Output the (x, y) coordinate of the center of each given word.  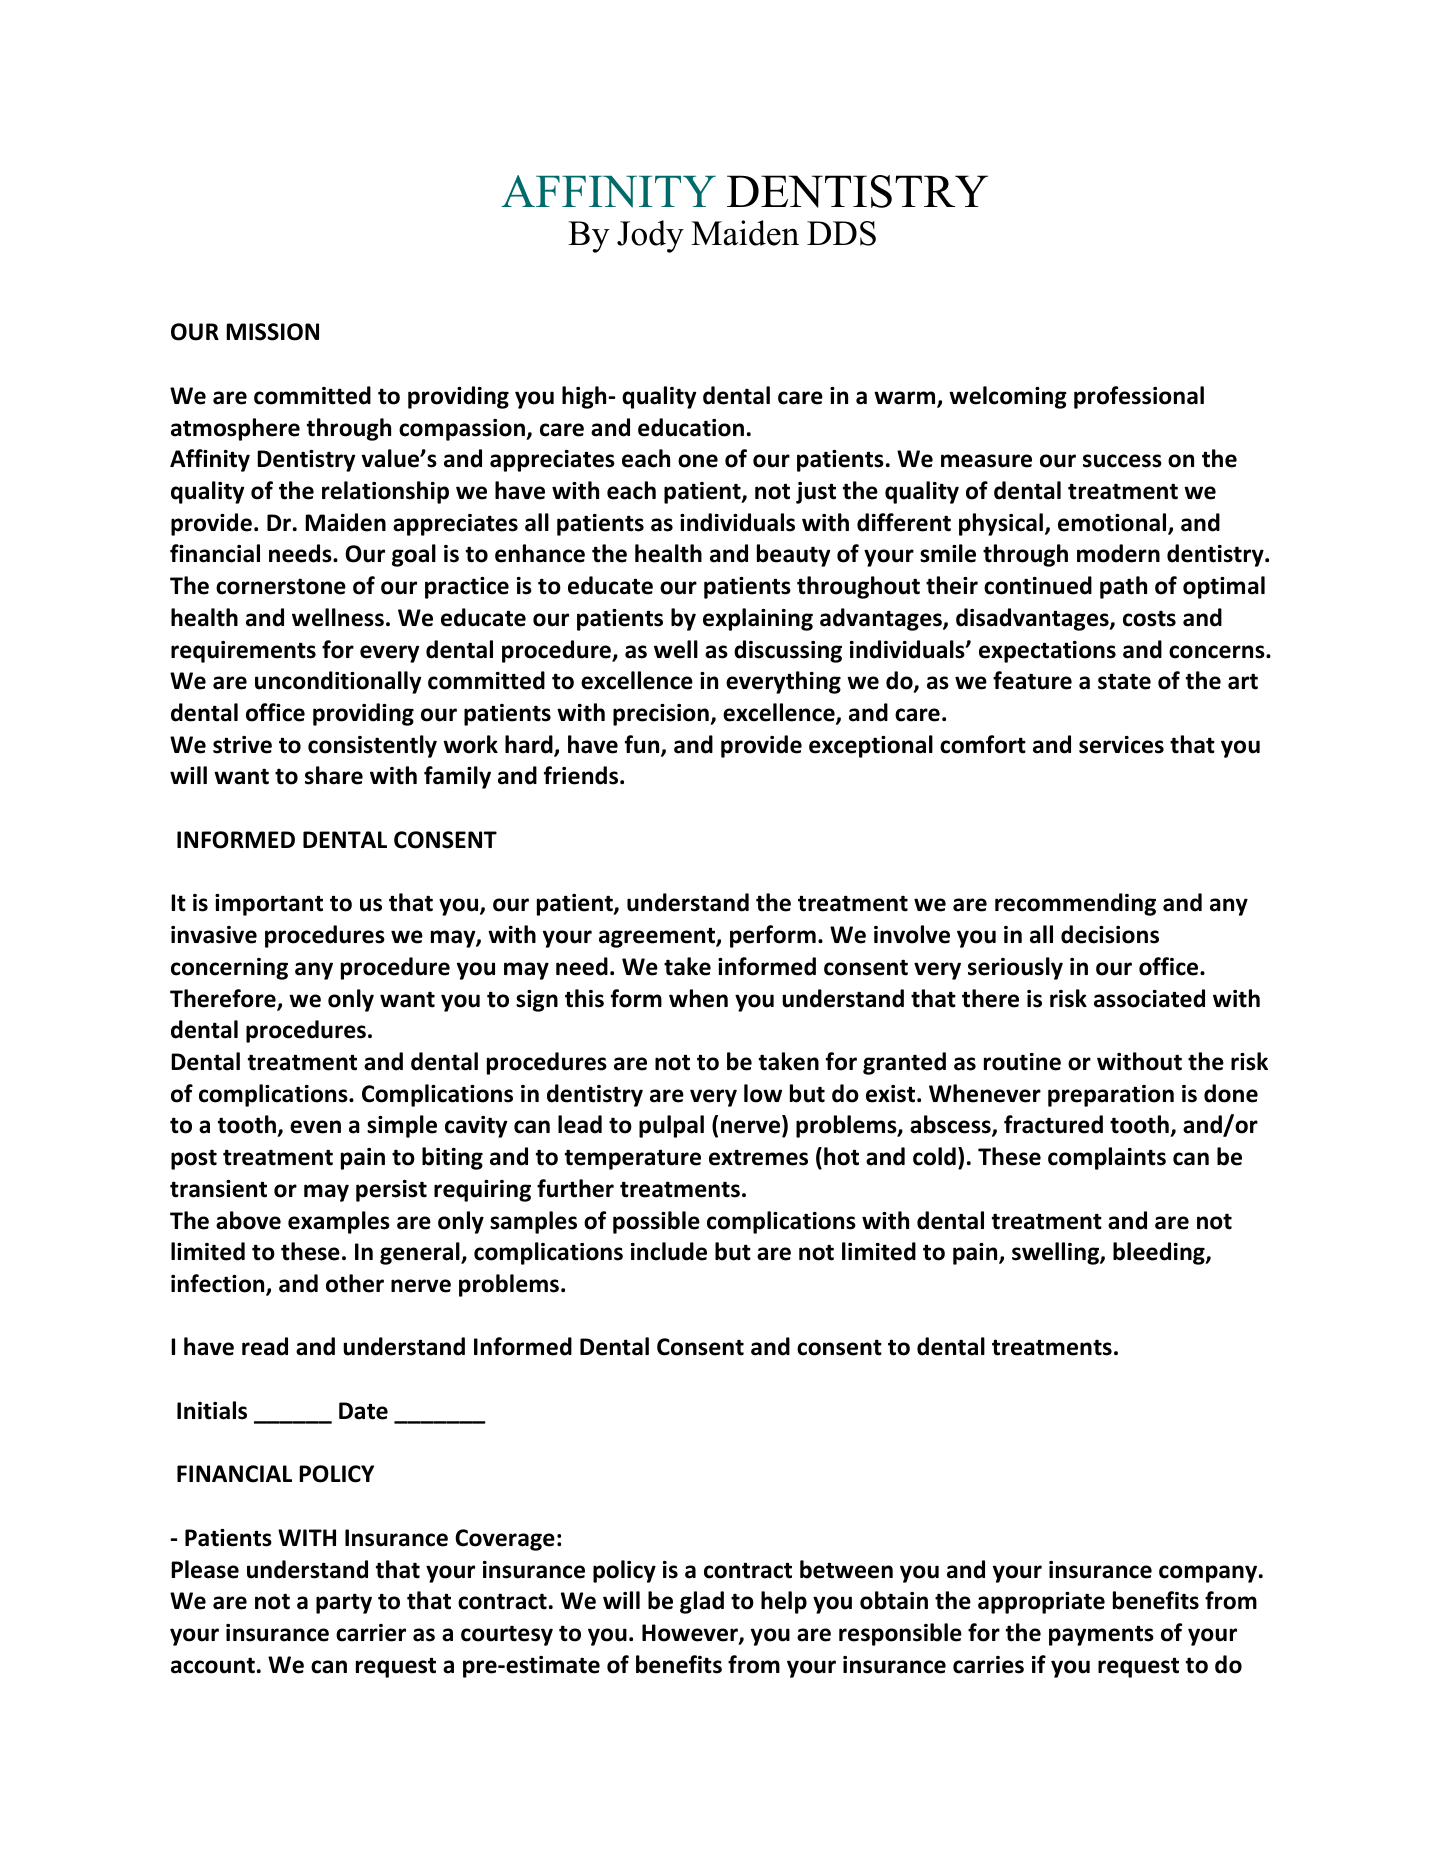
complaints (1107, 1158)
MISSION (272, 332)
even (315, 1127)
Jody (650, 236)
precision (662, 715)
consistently (372, 746)
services (1121, 745)
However (691, 1634)
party (344, 1603)
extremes (758, 1157)
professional (1139, 397)
